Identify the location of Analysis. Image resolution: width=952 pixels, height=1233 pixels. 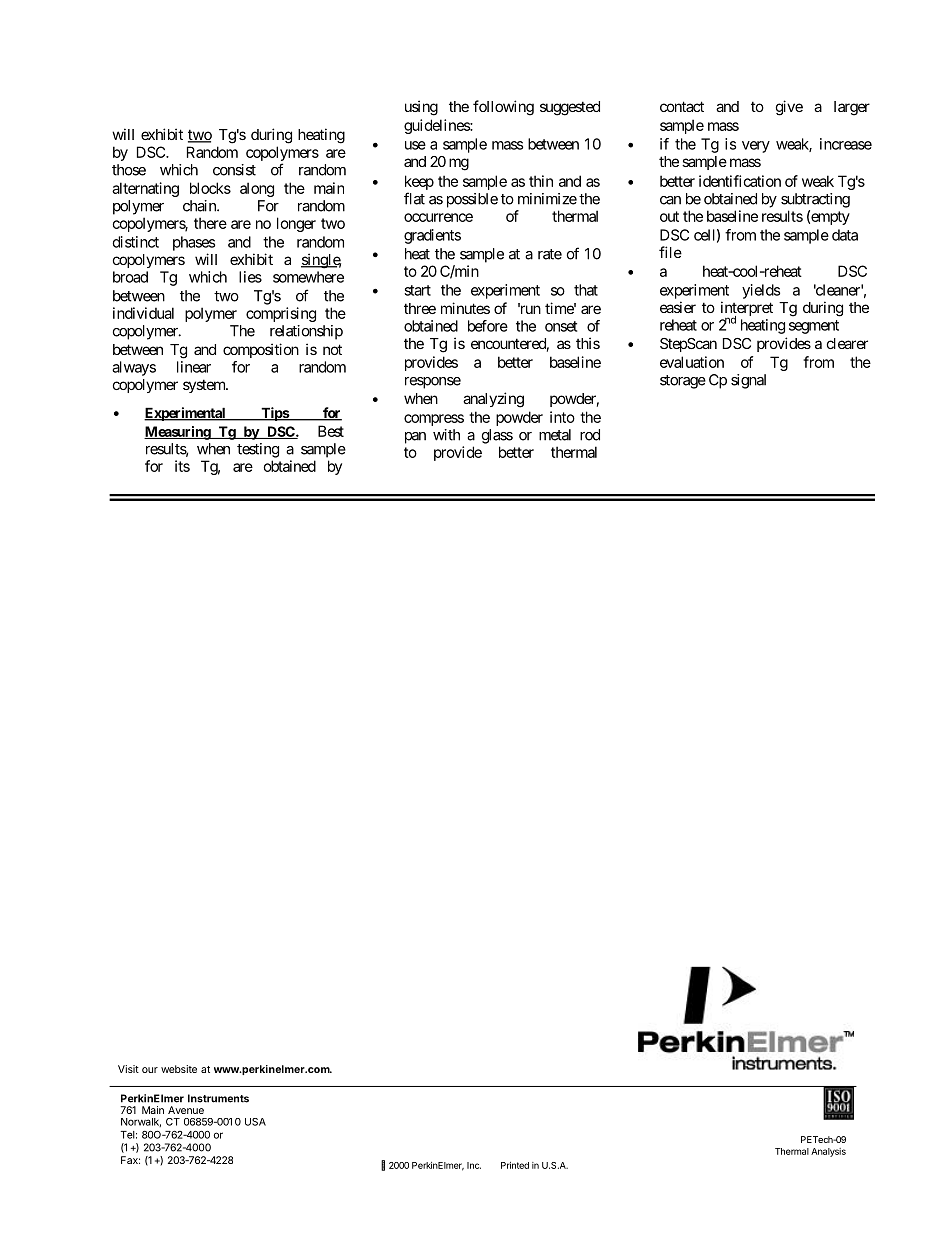
(828, 1152).
